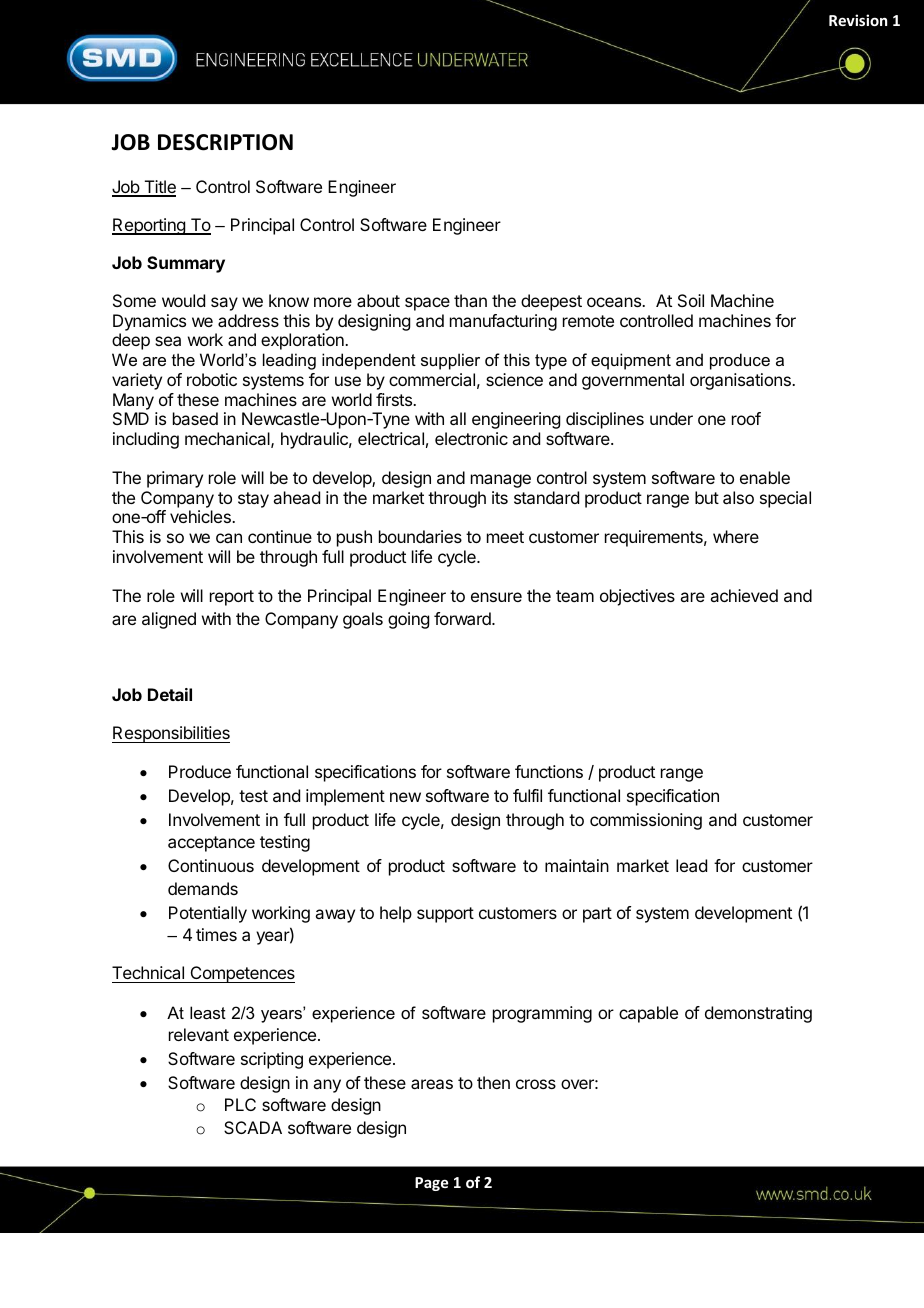 The height and width of the document is (1308, 924). Describe the element at coordinates (431, 1184) in the document. I see `Page` at that location.
